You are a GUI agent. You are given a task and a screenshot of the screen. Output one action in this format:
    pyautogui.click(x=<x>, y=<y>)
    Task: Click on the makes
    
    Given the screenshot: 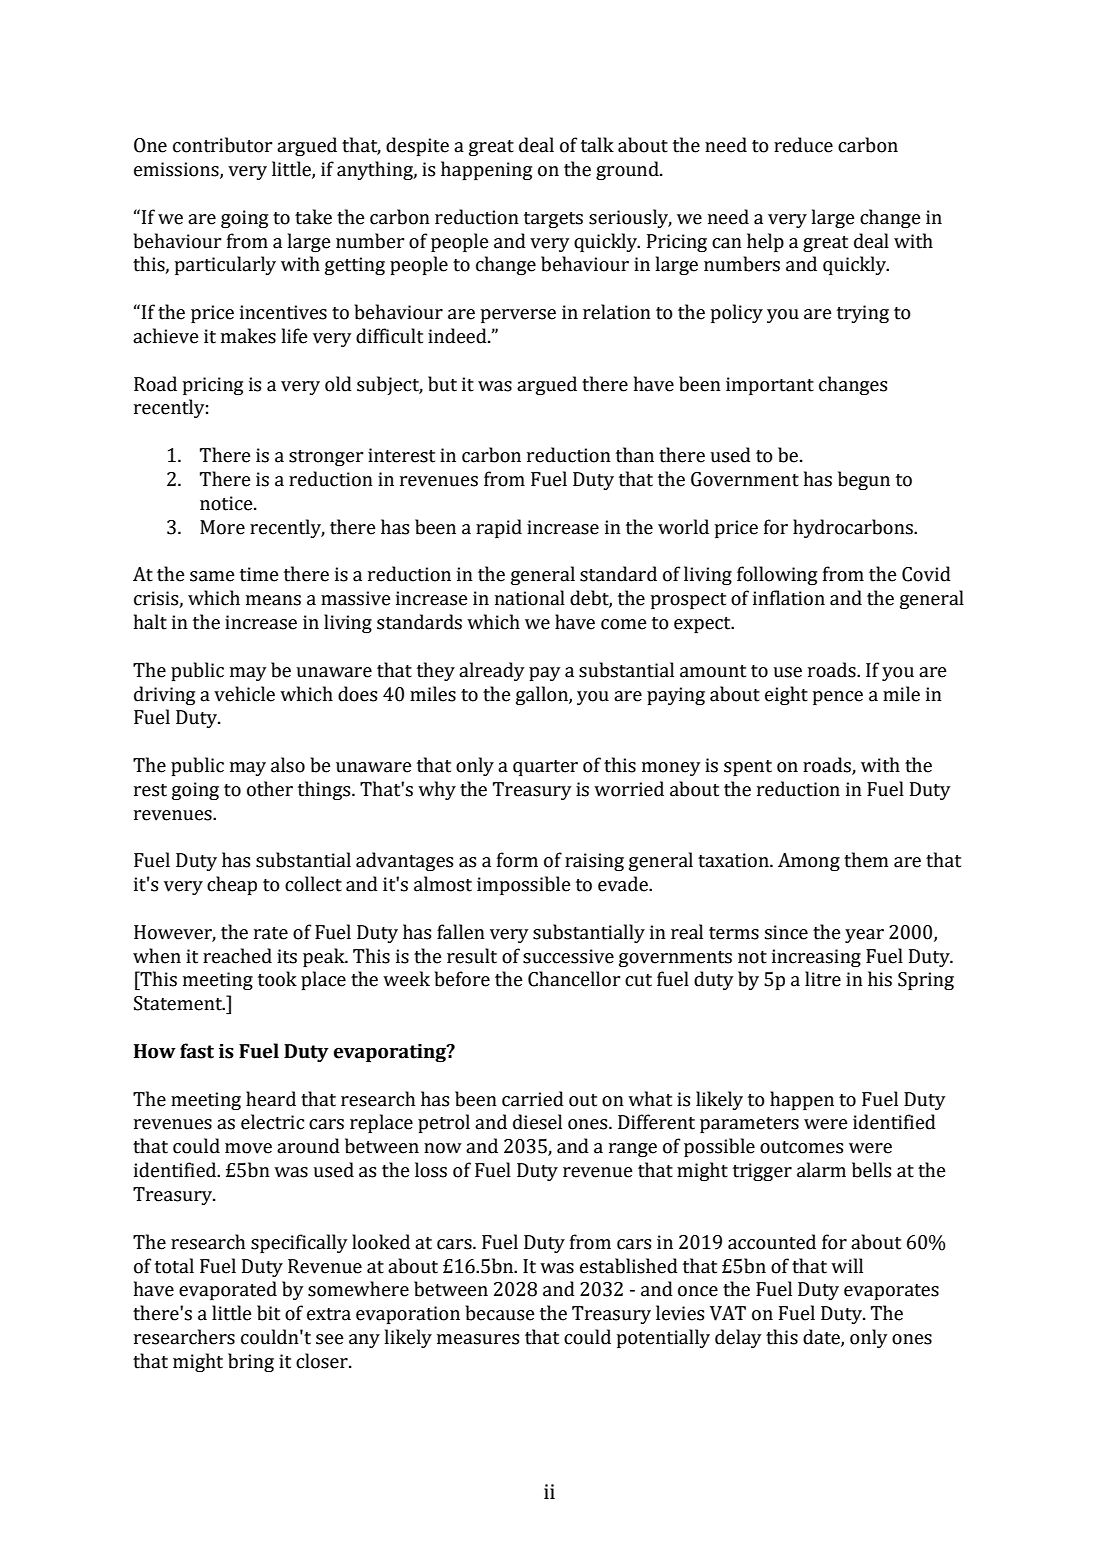 What is the action you would take?
    pyautogui.click(x=248, y=336)
